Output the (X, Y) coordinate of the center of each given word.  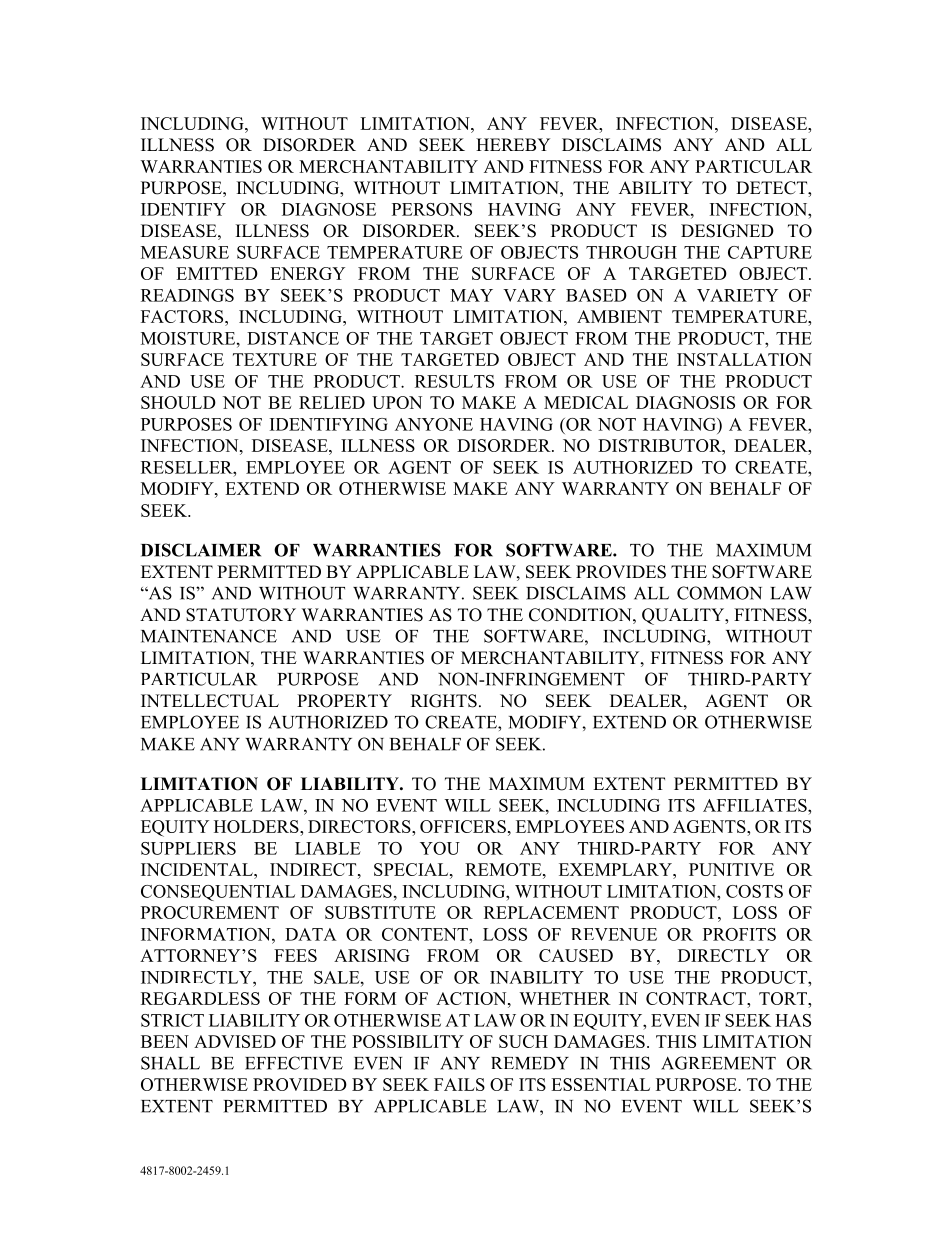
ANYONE (434, 424)
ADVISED (235, 1041)
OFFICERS (463, 826)
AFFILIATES (756, 805)
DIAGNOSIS (685, 402)
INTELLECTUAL (210, 701)
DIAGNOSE (329, 209)
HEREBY (513, 144)
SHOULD (178, 402)
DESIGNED (727, 231)
